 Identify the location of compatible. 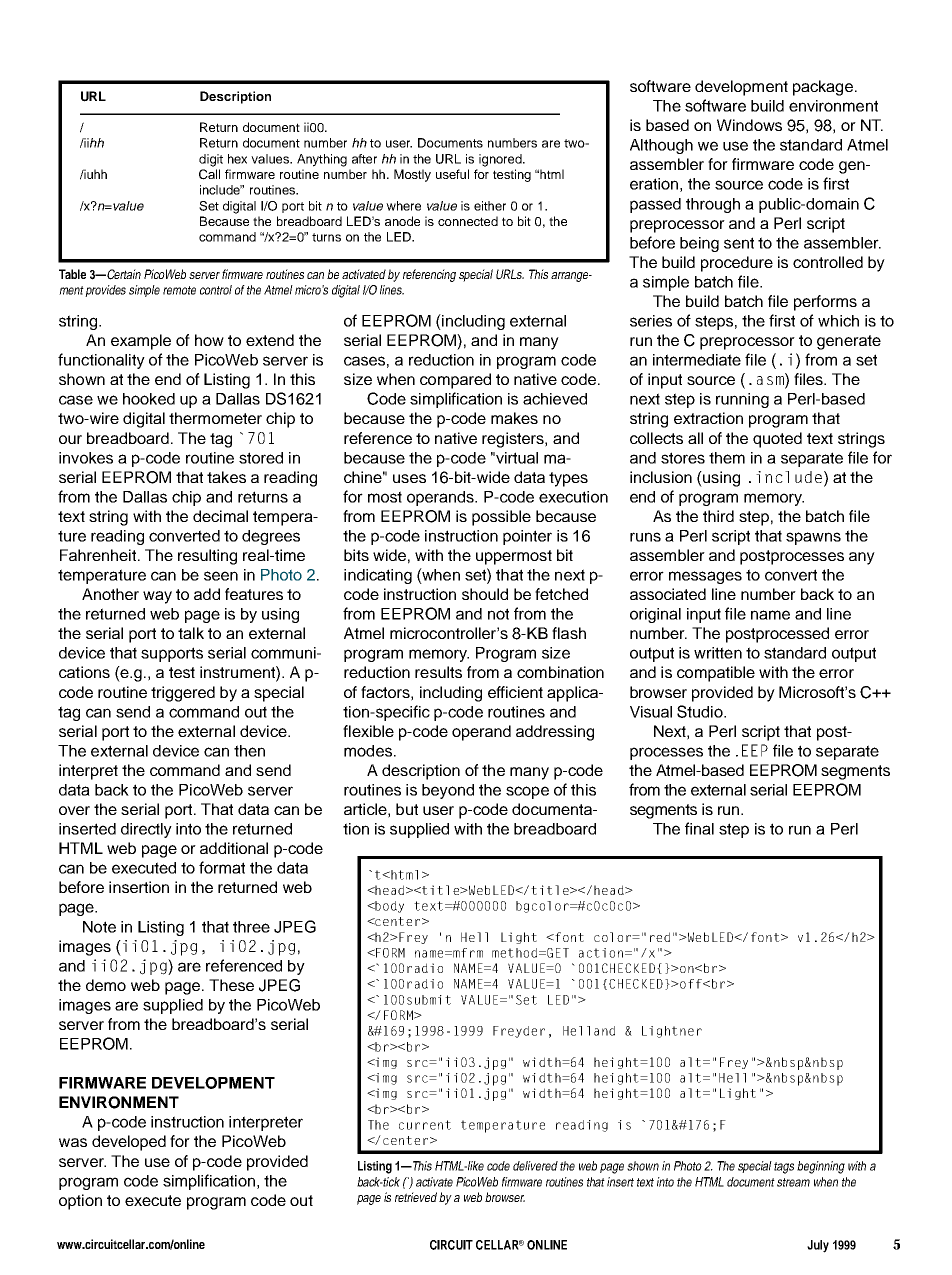
(716, 674).
